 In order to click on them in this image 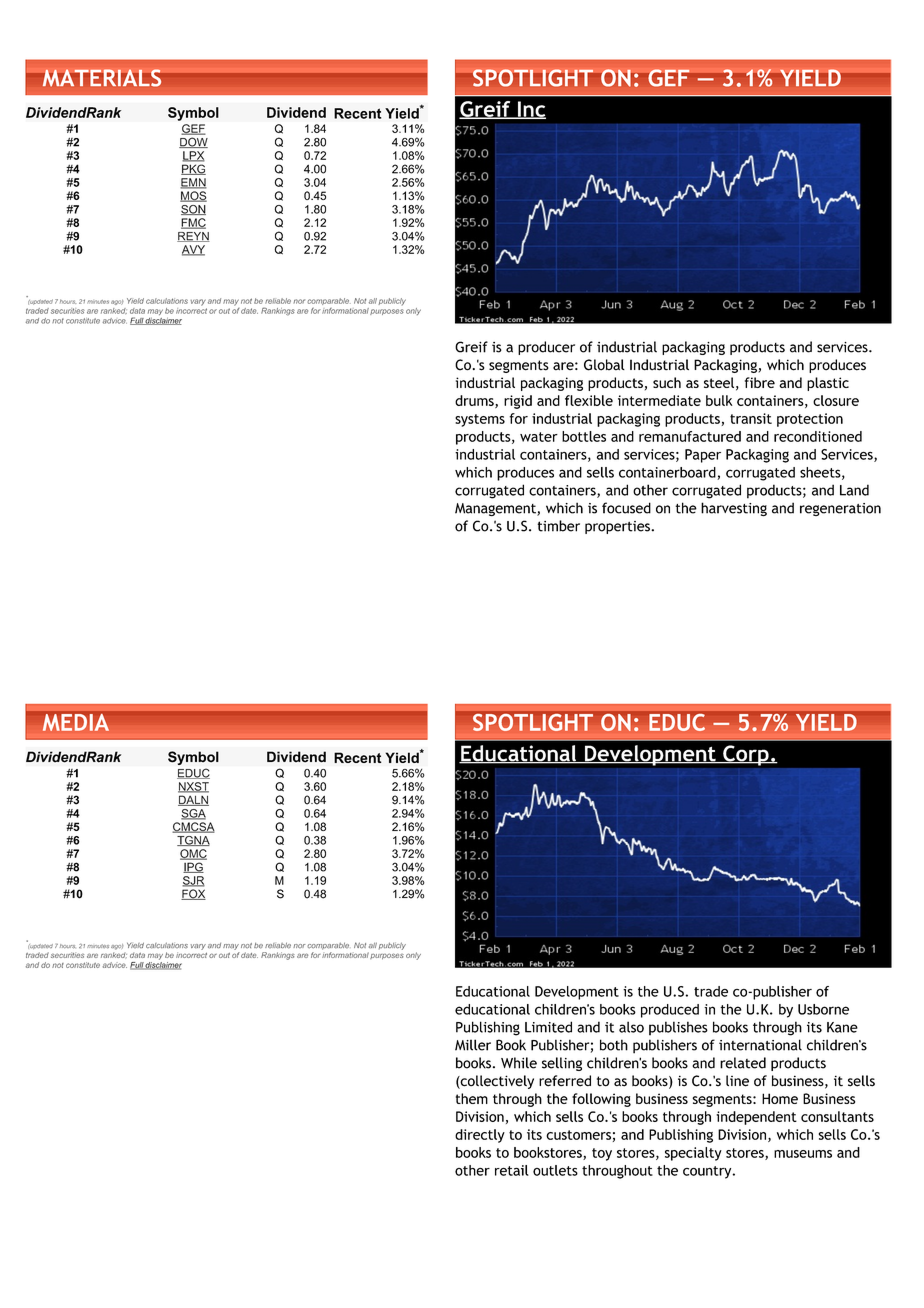, I will do `click(472, 1098)`.
